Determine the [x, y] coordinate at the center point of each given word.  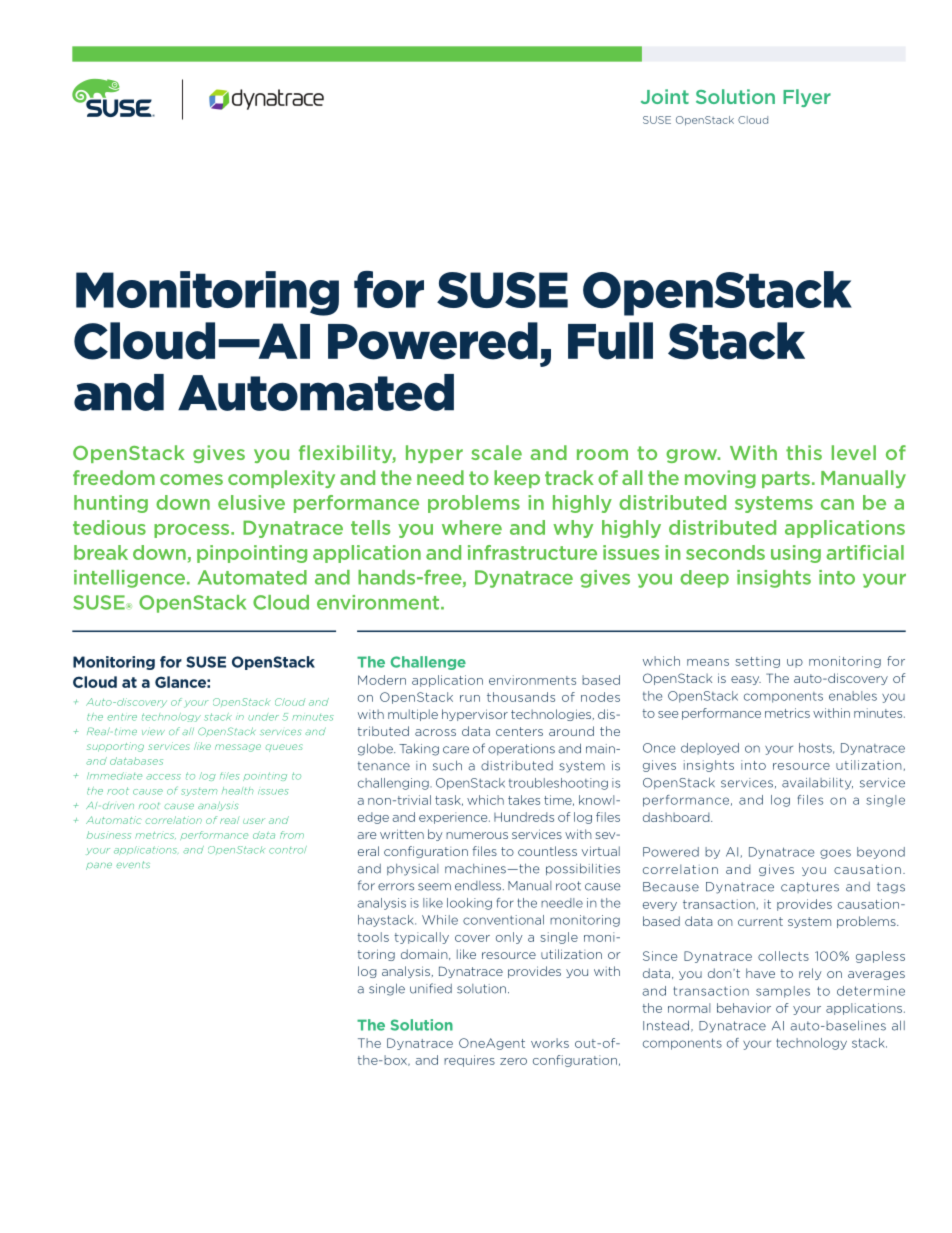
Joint [665, 96]
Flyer [807, 98]
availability [817, 783]
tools [373, 937]
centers [519, 731]
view [153, 732]
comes [191, 479]
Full [610, 341]
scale [496, 452]
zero [513, 1061]
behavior [744, 1008]
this [804, 452]
